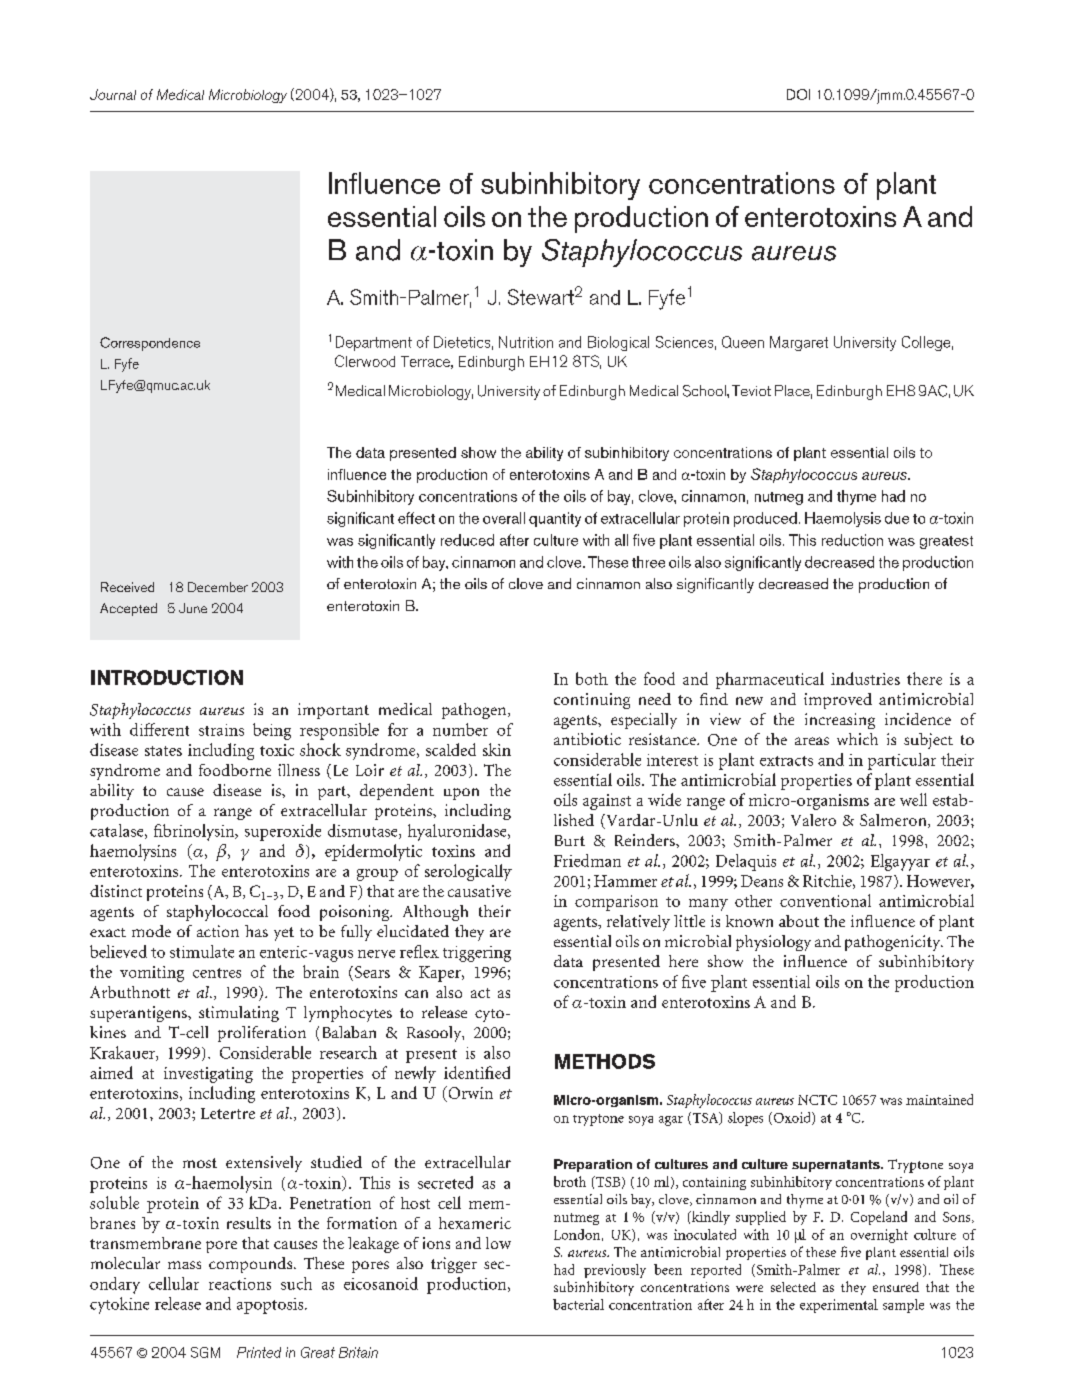 The image size is (1078, 1395). I want to click on DOI, so click(798, 94).
